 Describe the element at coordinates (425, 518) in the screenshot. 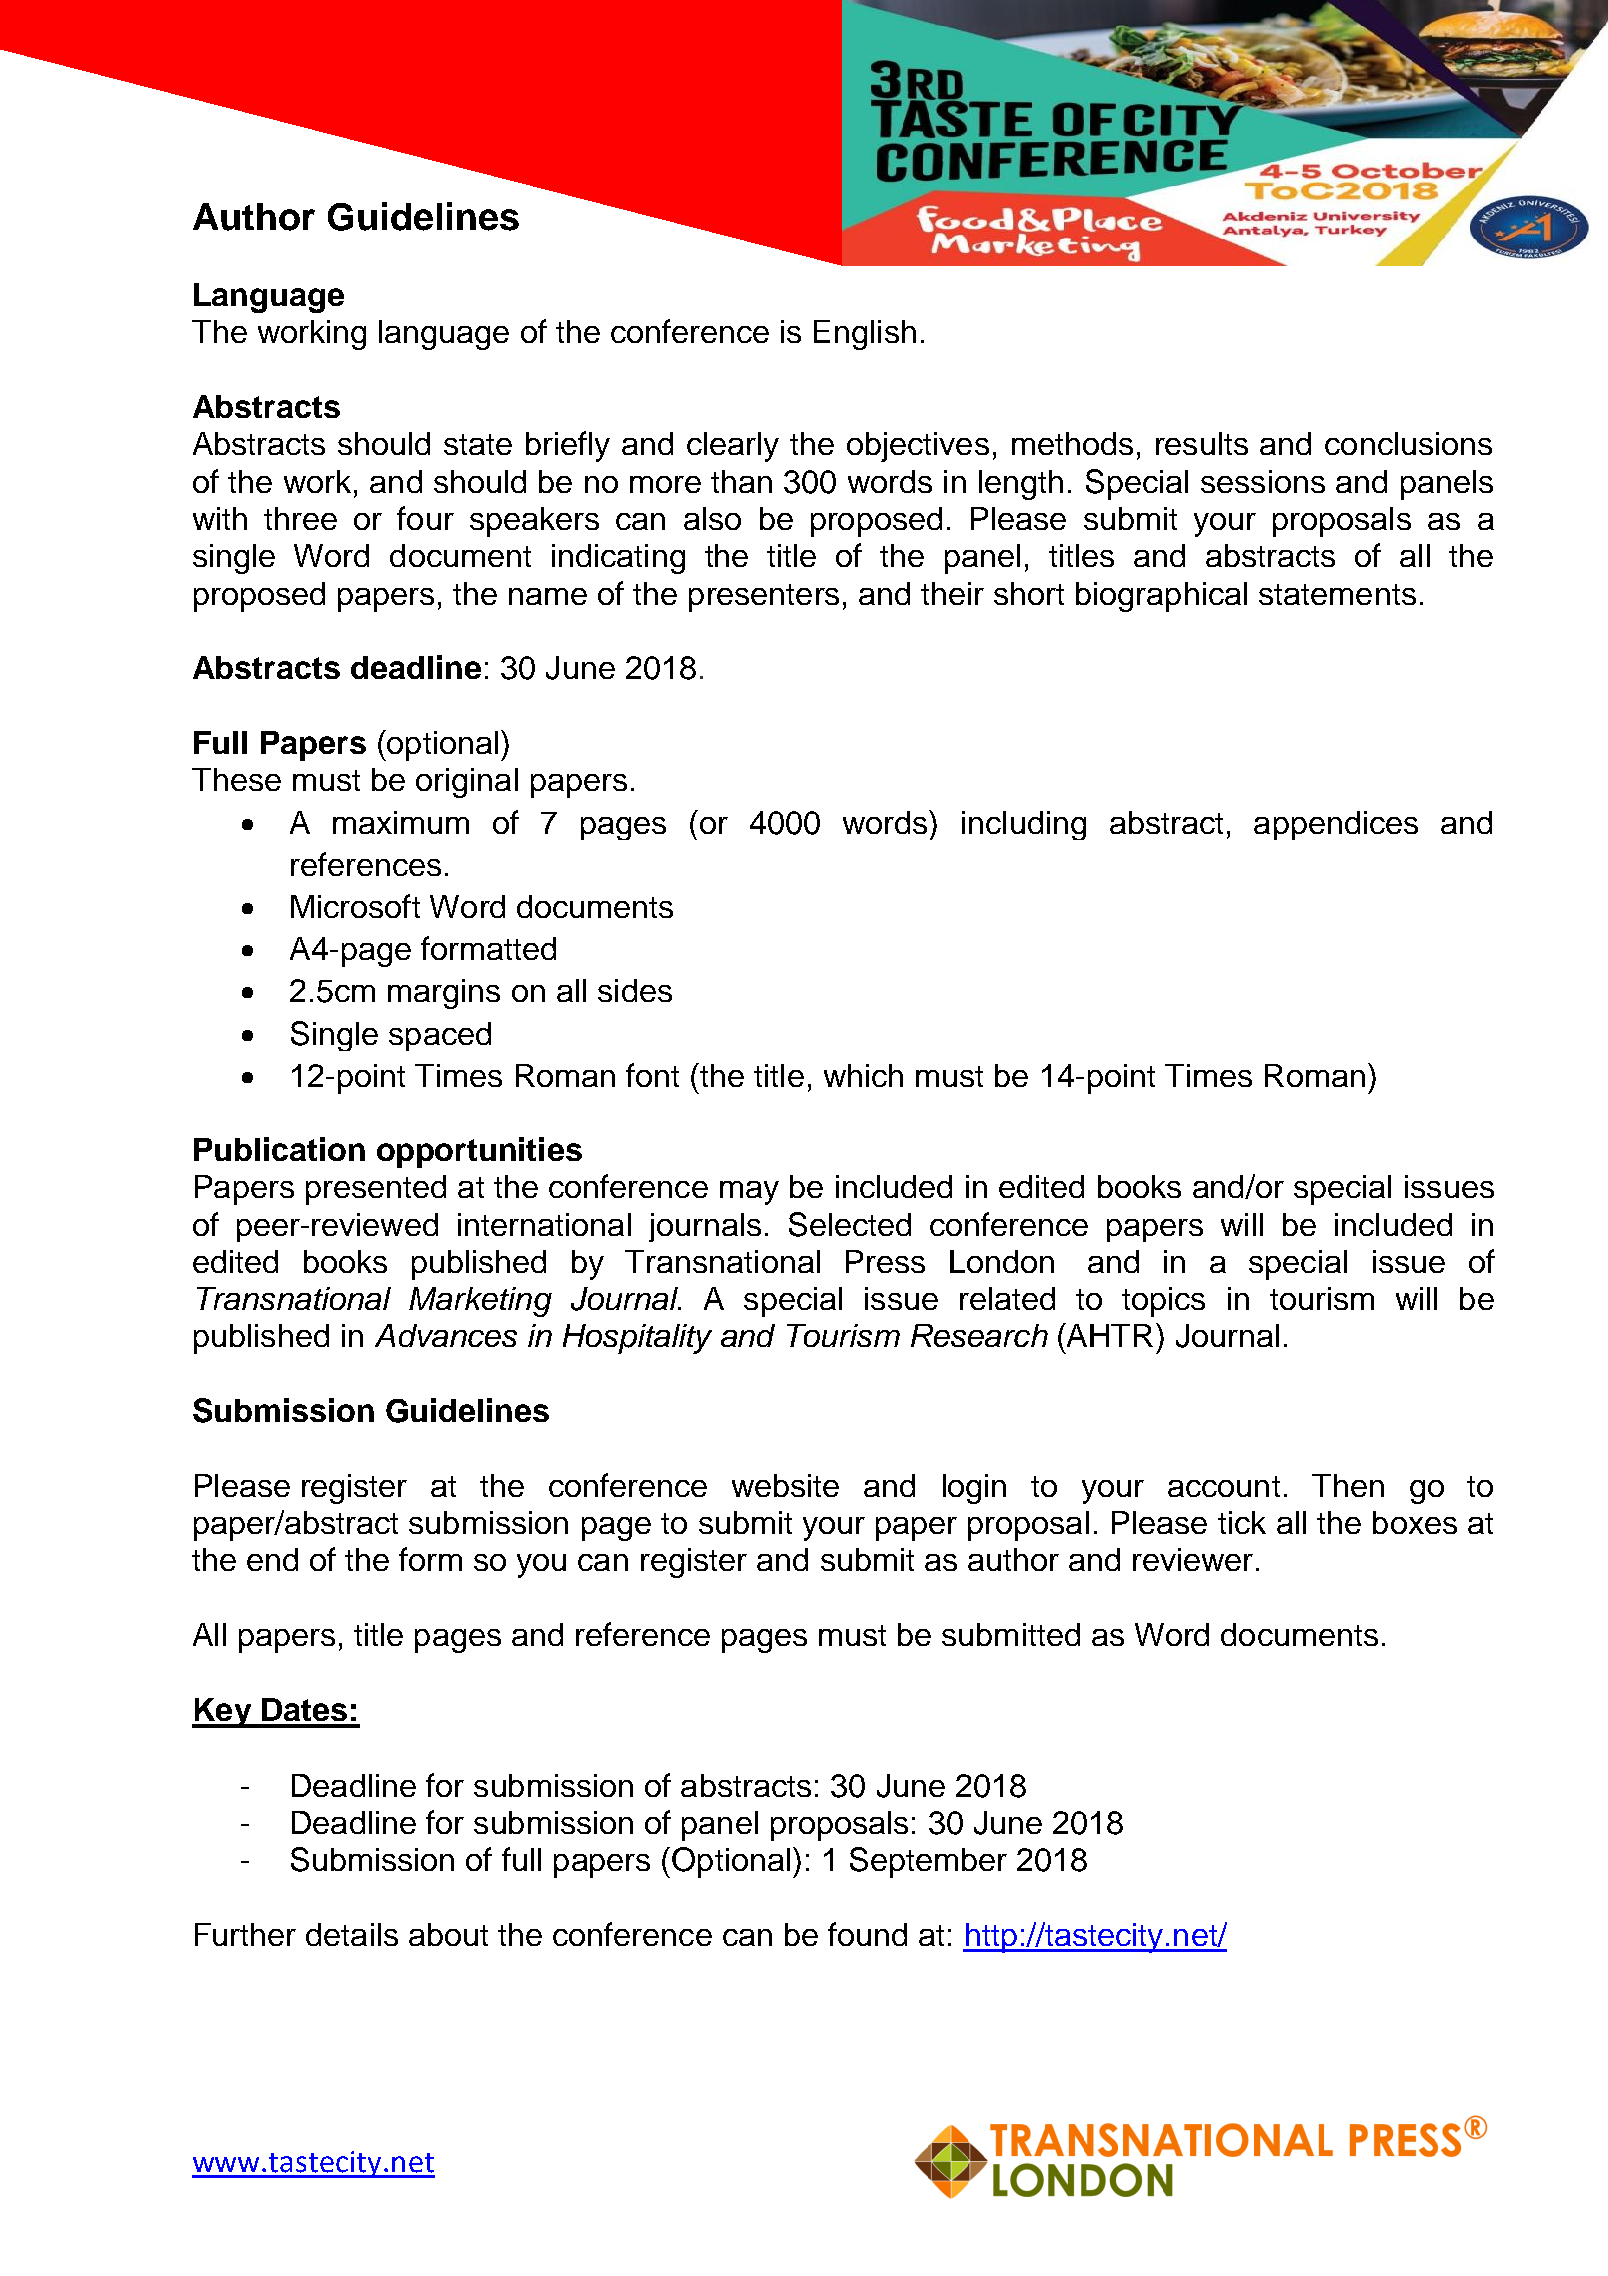

I see `four` at that location.
